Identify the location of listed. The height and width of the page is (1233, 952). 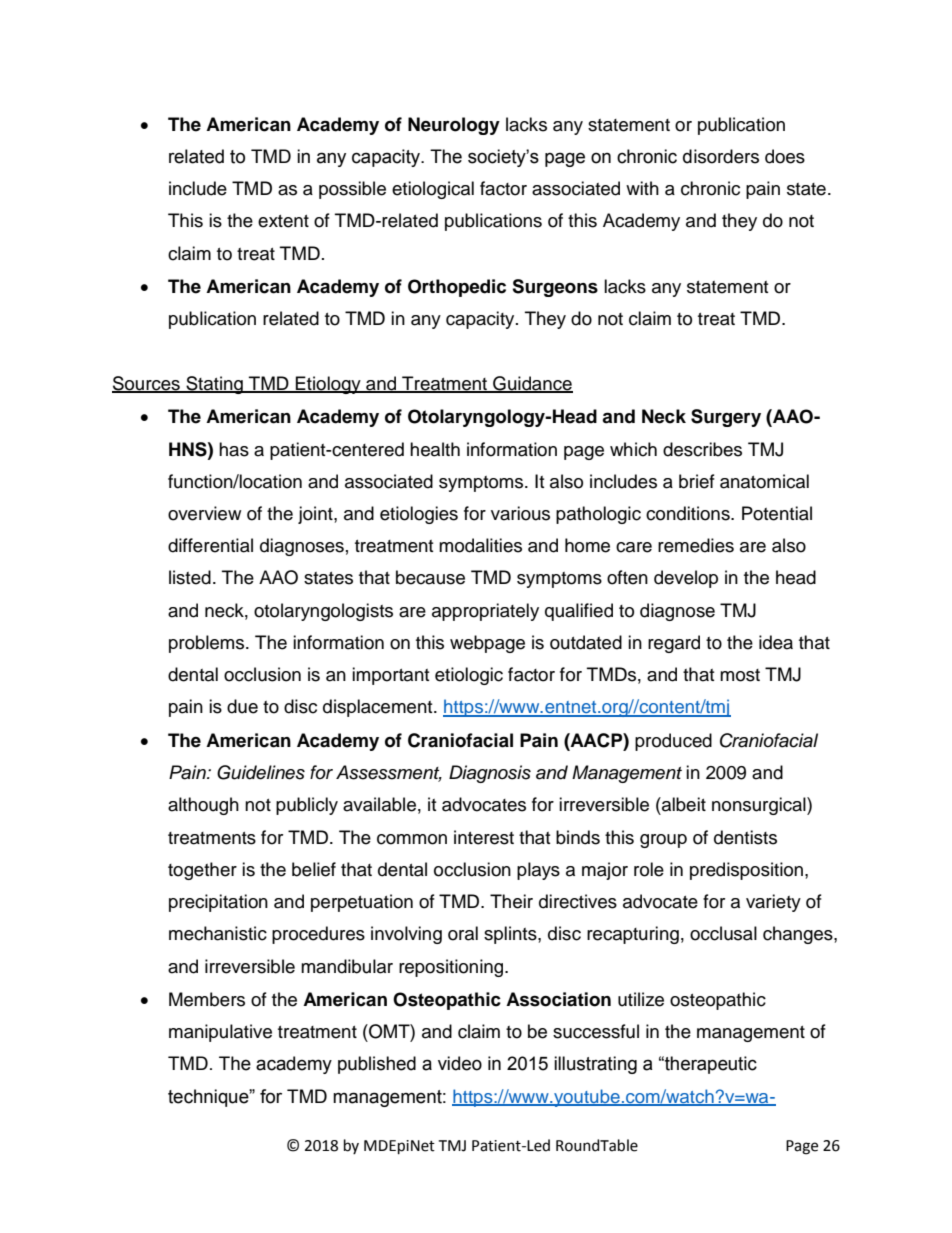
(190, 577).
